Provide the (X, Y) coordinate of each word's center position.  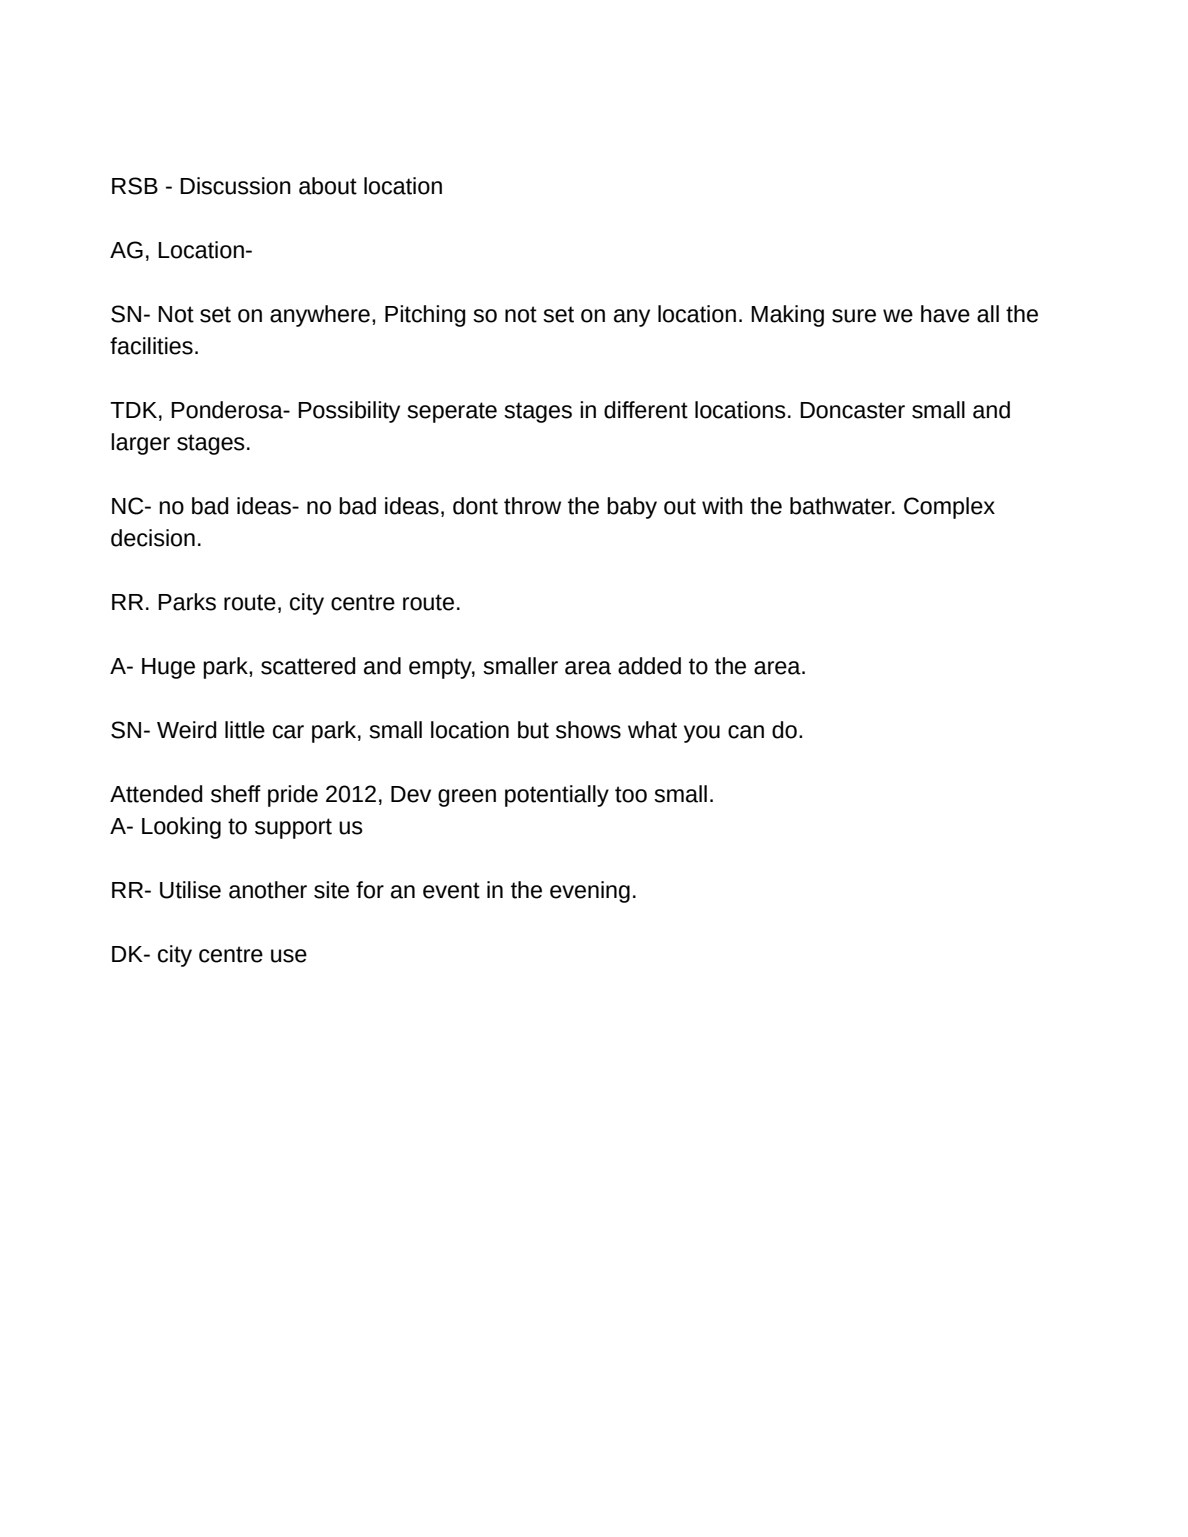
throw (532, 506)
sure (854, 316)
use (289, 956)
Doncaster (852, 410)
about (328, 186)
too (631, 794)
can (746, 732)
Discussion (235, 186)
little (245, 730)
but (533, 730)
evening (590, 892)
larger (140, 444)
